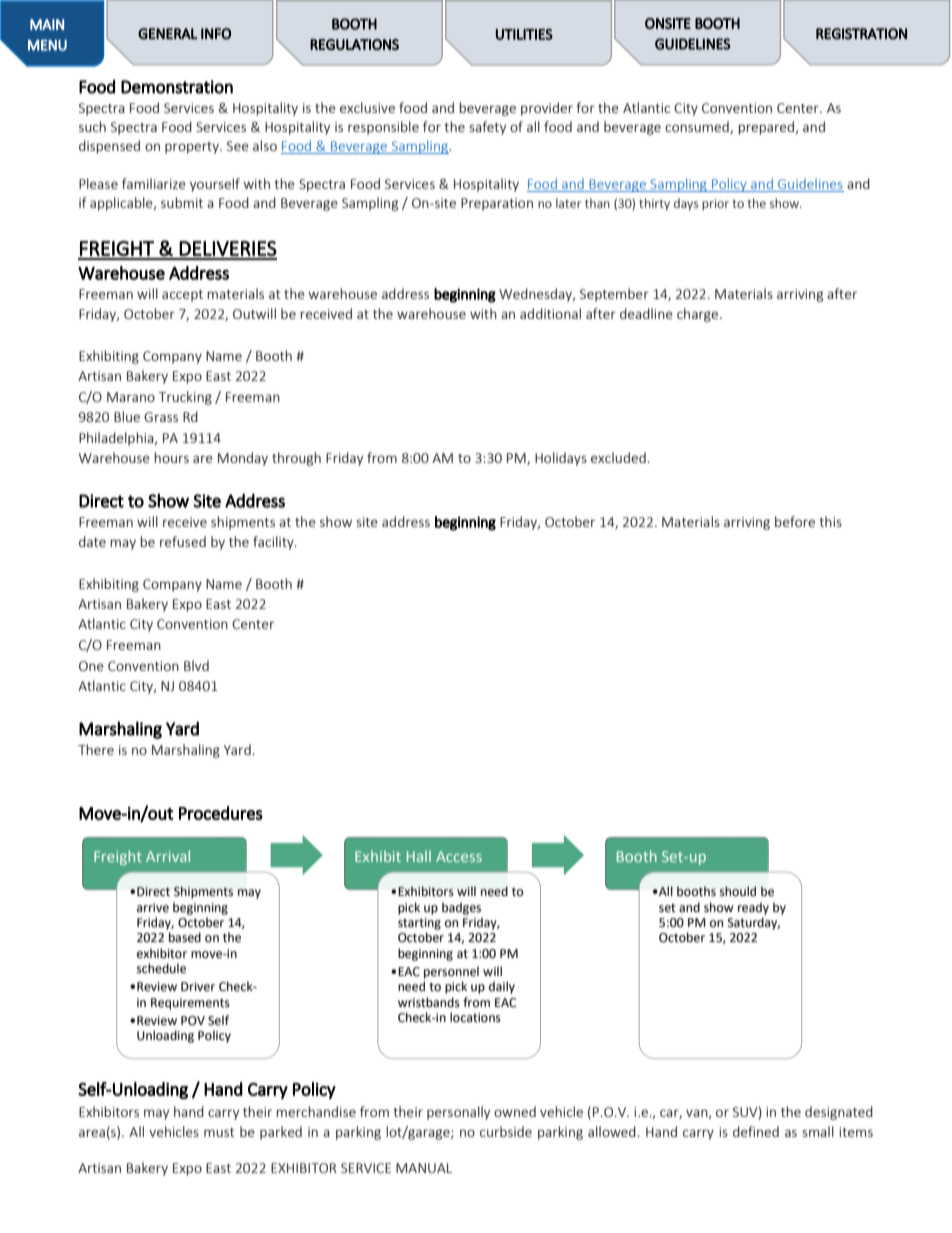  What do you see at coordinates (795, 521) in the screenshot?
I see `before` at bounding box center [795, 521].
